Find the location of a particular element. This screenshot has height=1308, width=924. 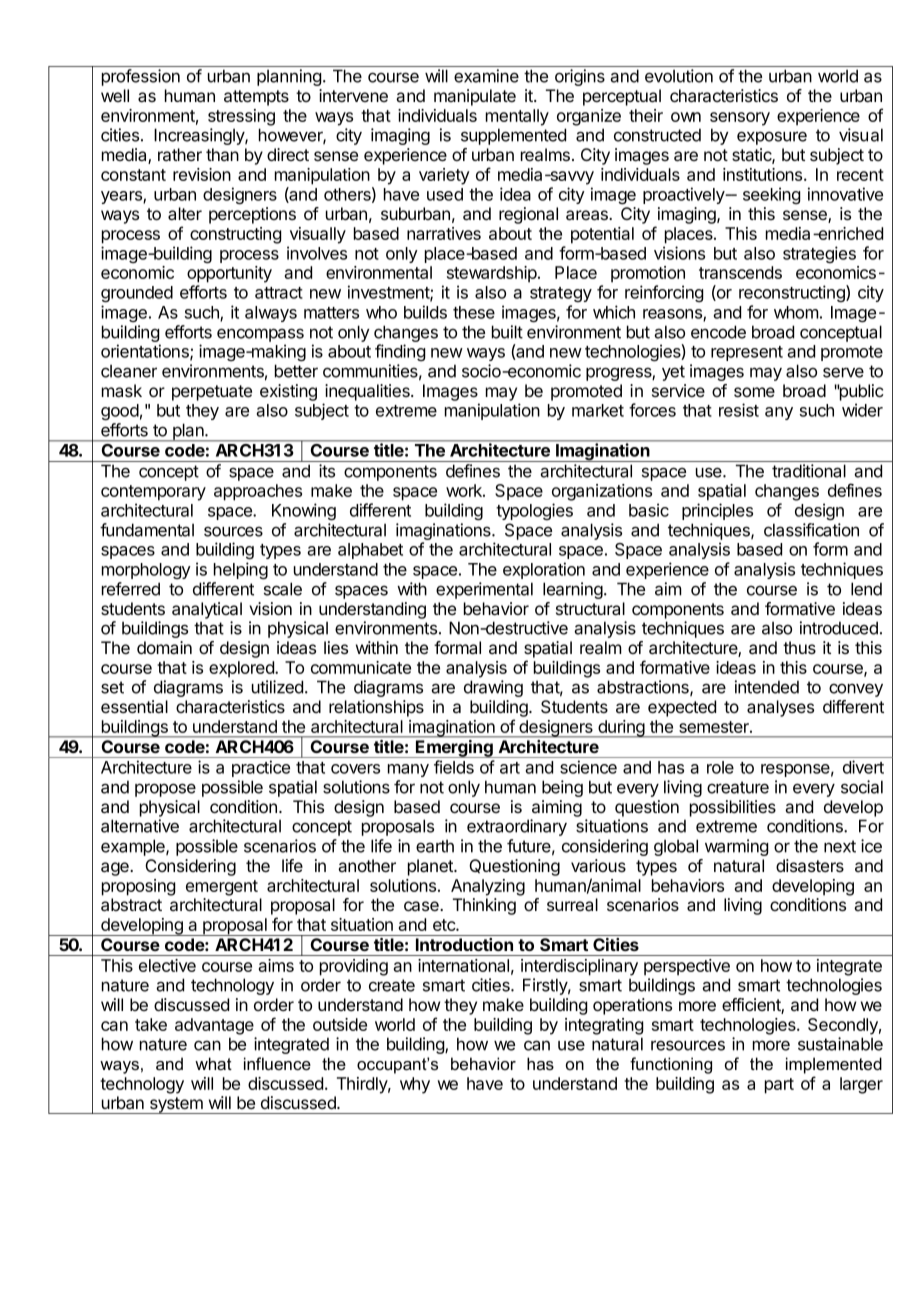

stressing is located at coordinates (241, 117).
